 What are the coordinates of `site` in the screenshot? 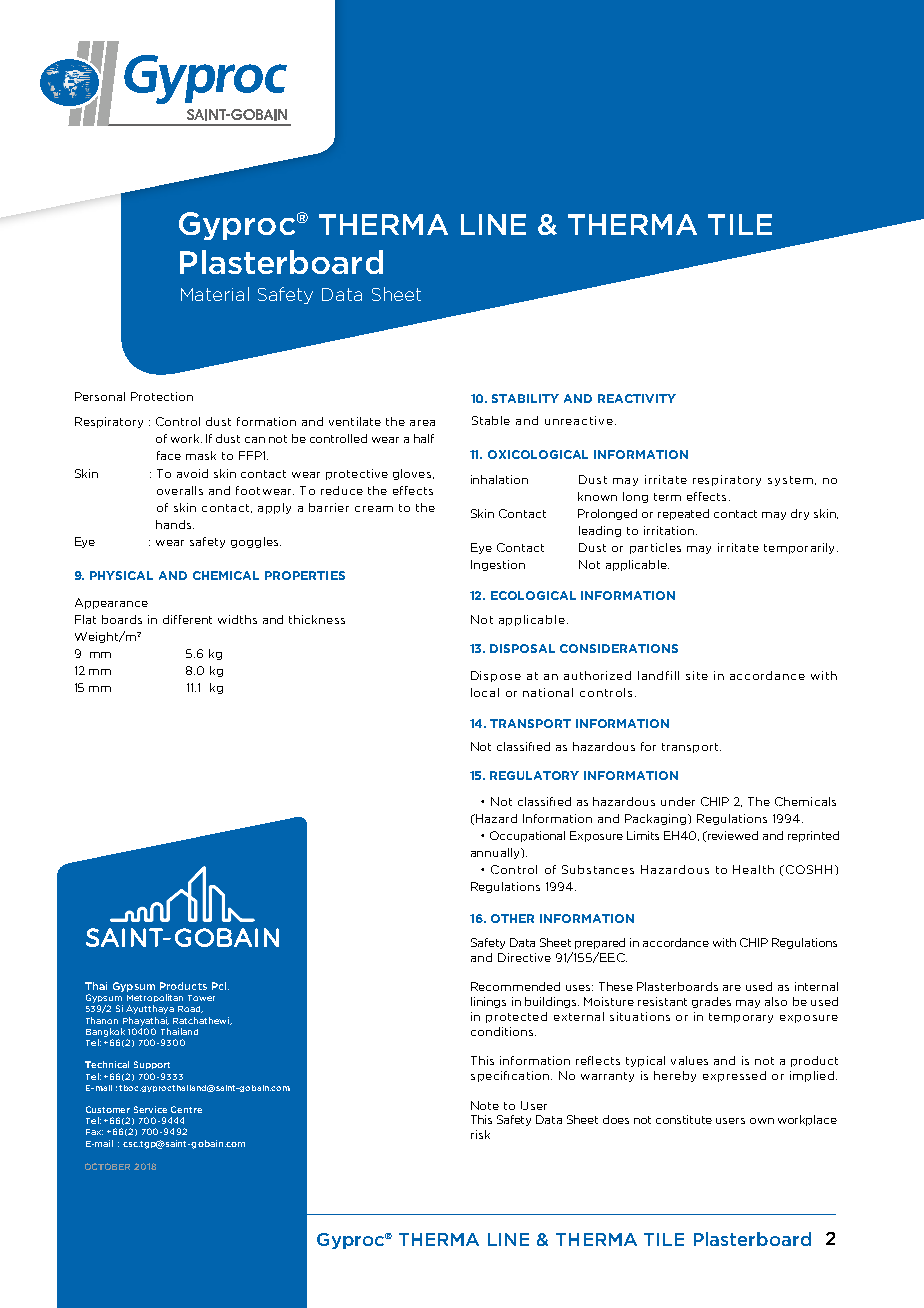 It's located at (697, 675).
